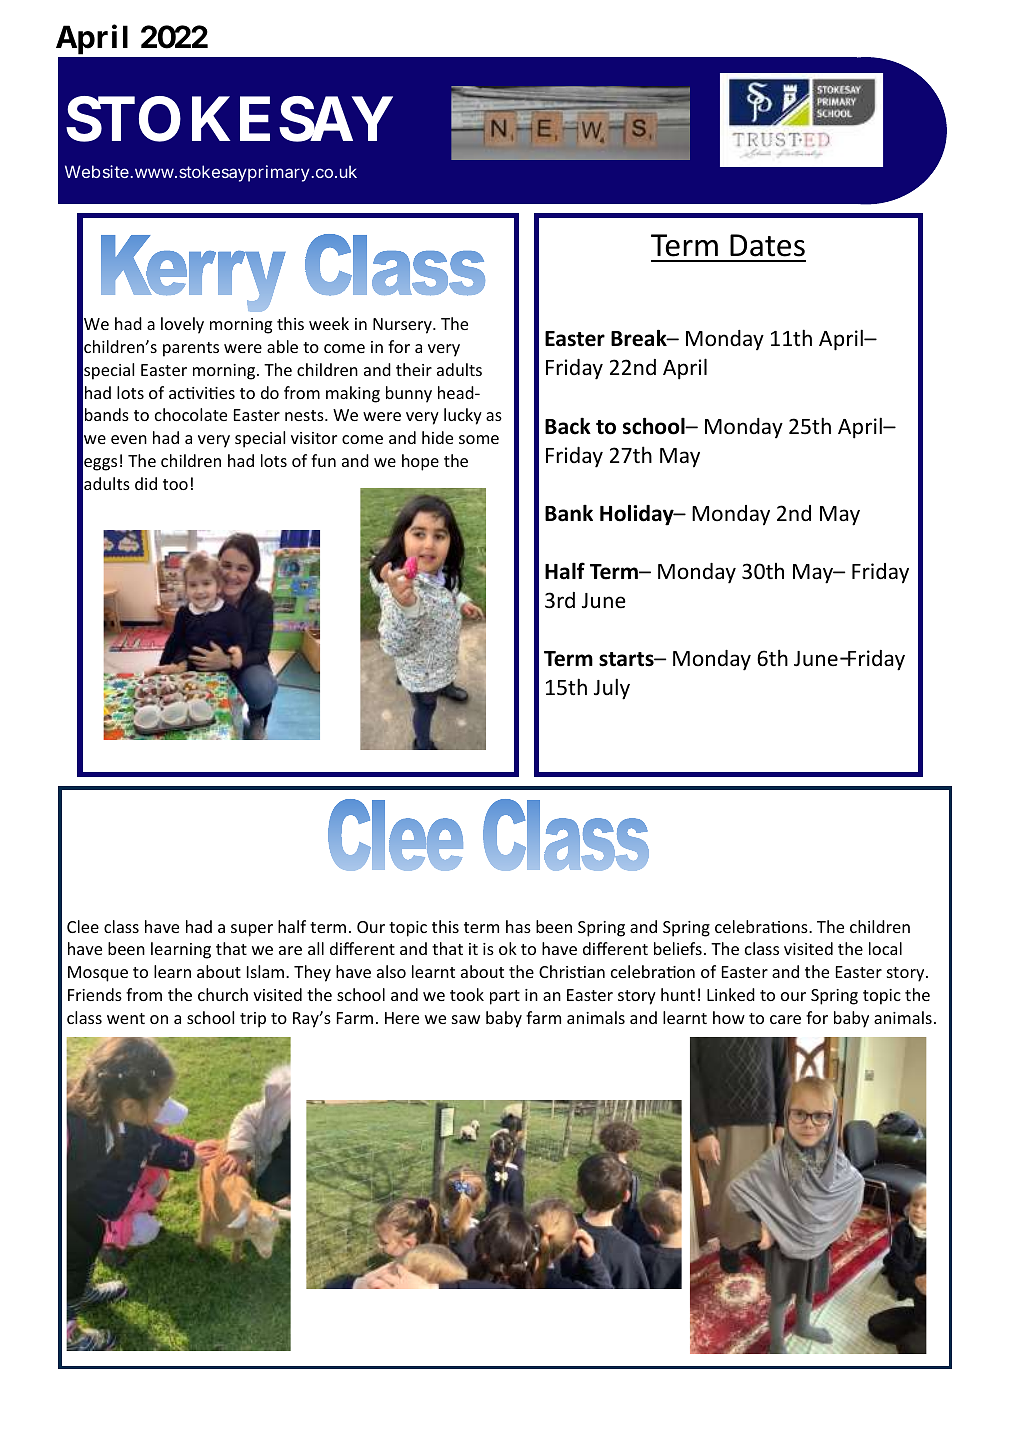  Describe the element at coordinates (252, 930) in the screenshot. I see `super` at that location.
